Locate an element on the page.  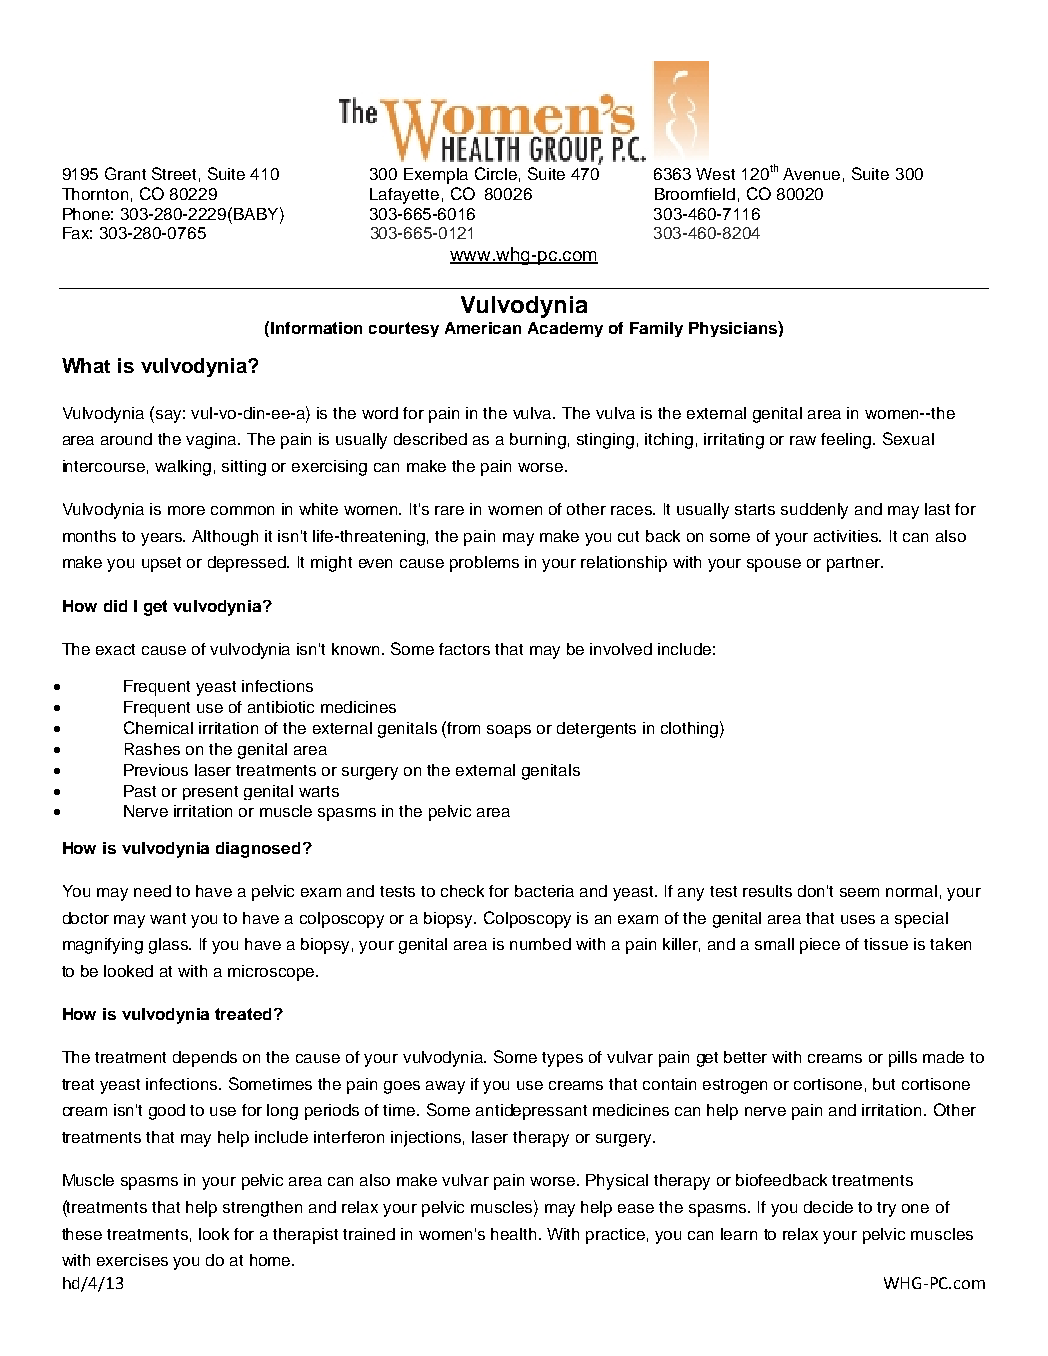
walking is located at coordinates (183, 468).
